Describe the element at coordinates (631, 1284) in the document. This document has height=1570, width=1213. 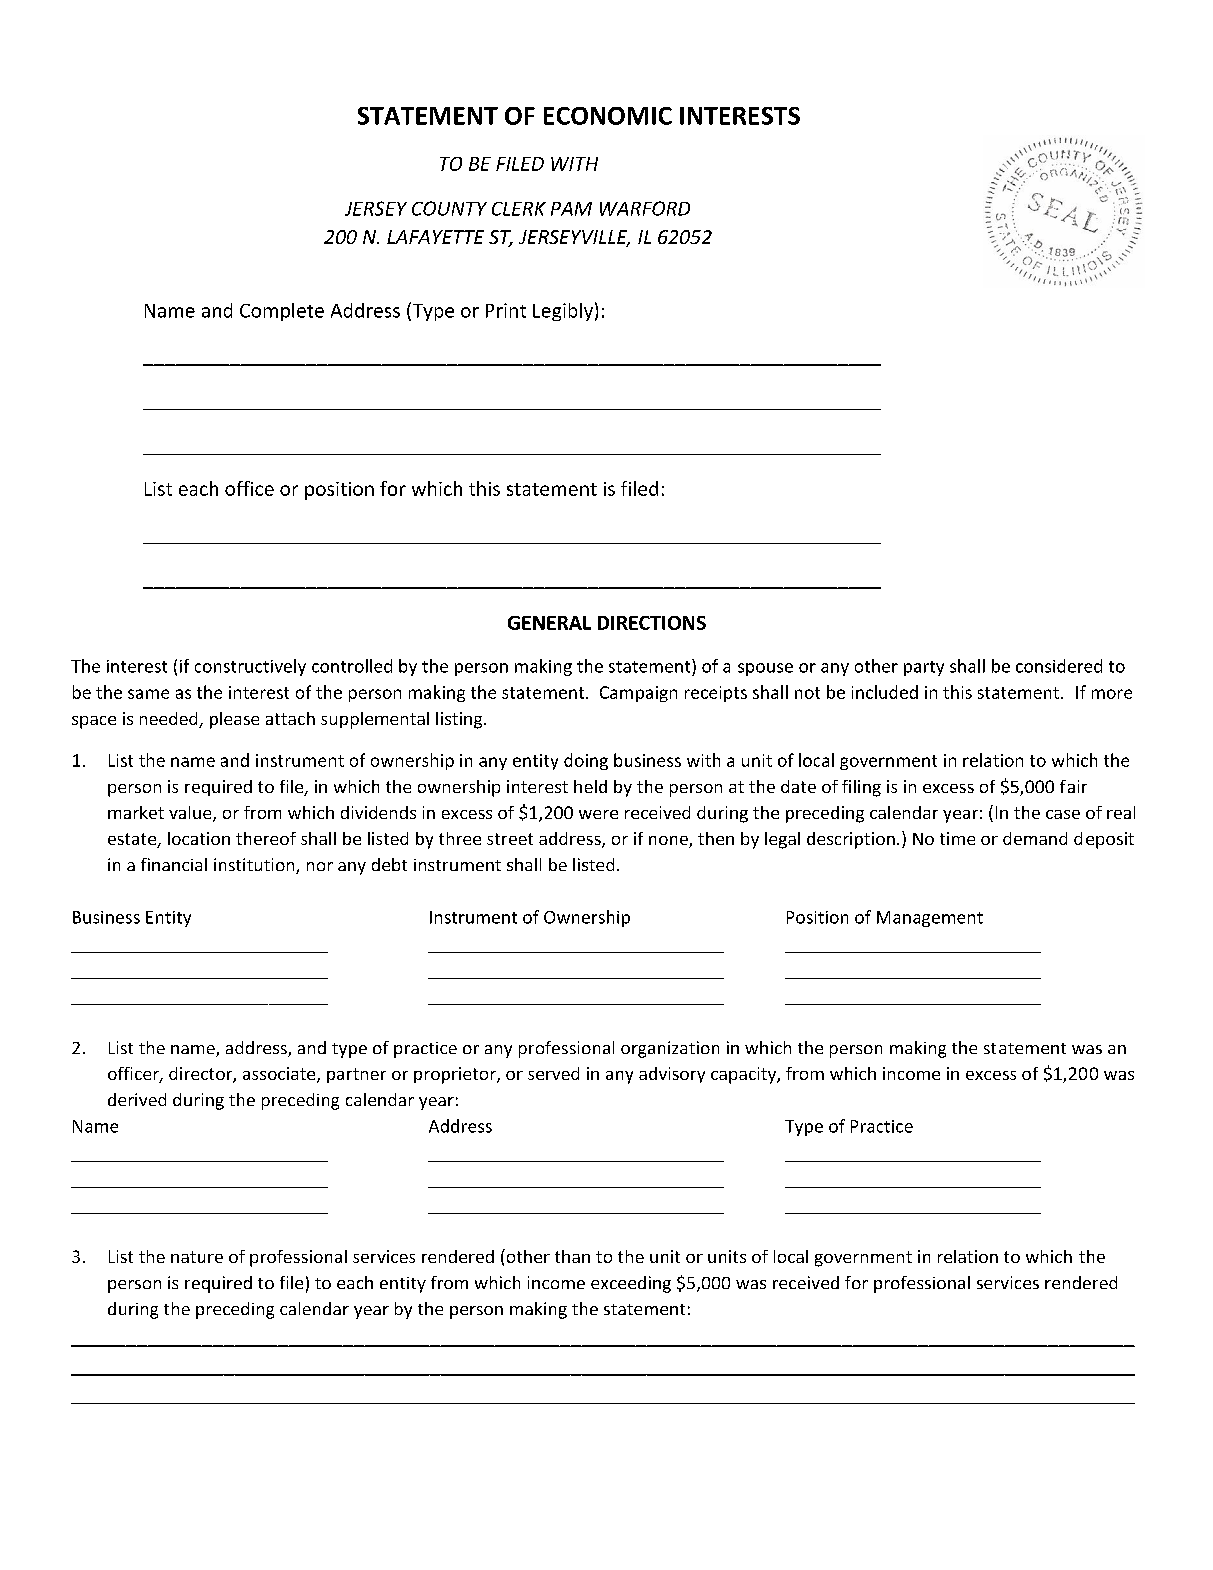
I see `exceeding` at that location.
